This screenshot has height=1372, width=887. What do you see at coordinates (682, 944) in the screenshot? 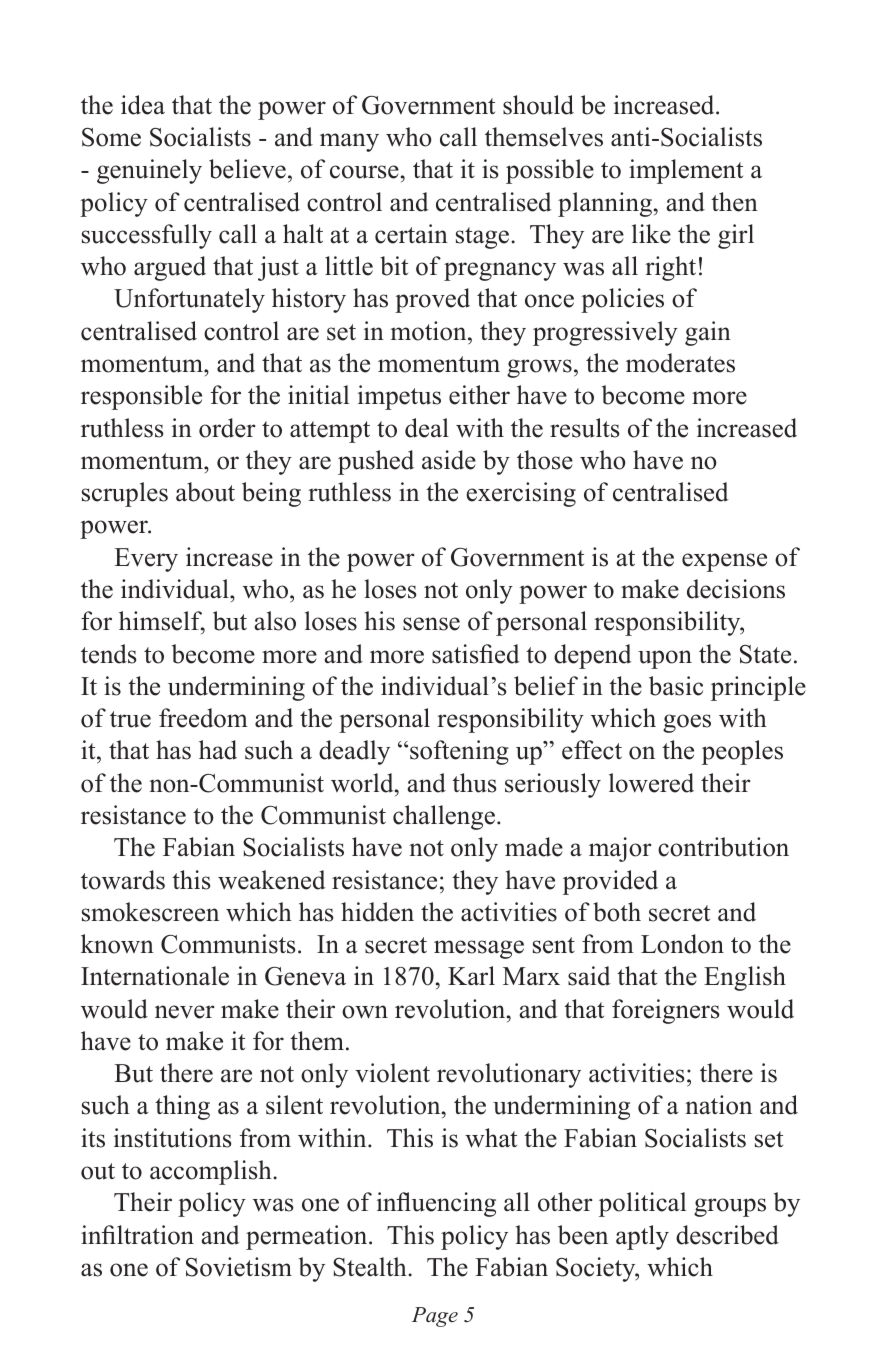
I see `London` at bounding box center [682, 944].
